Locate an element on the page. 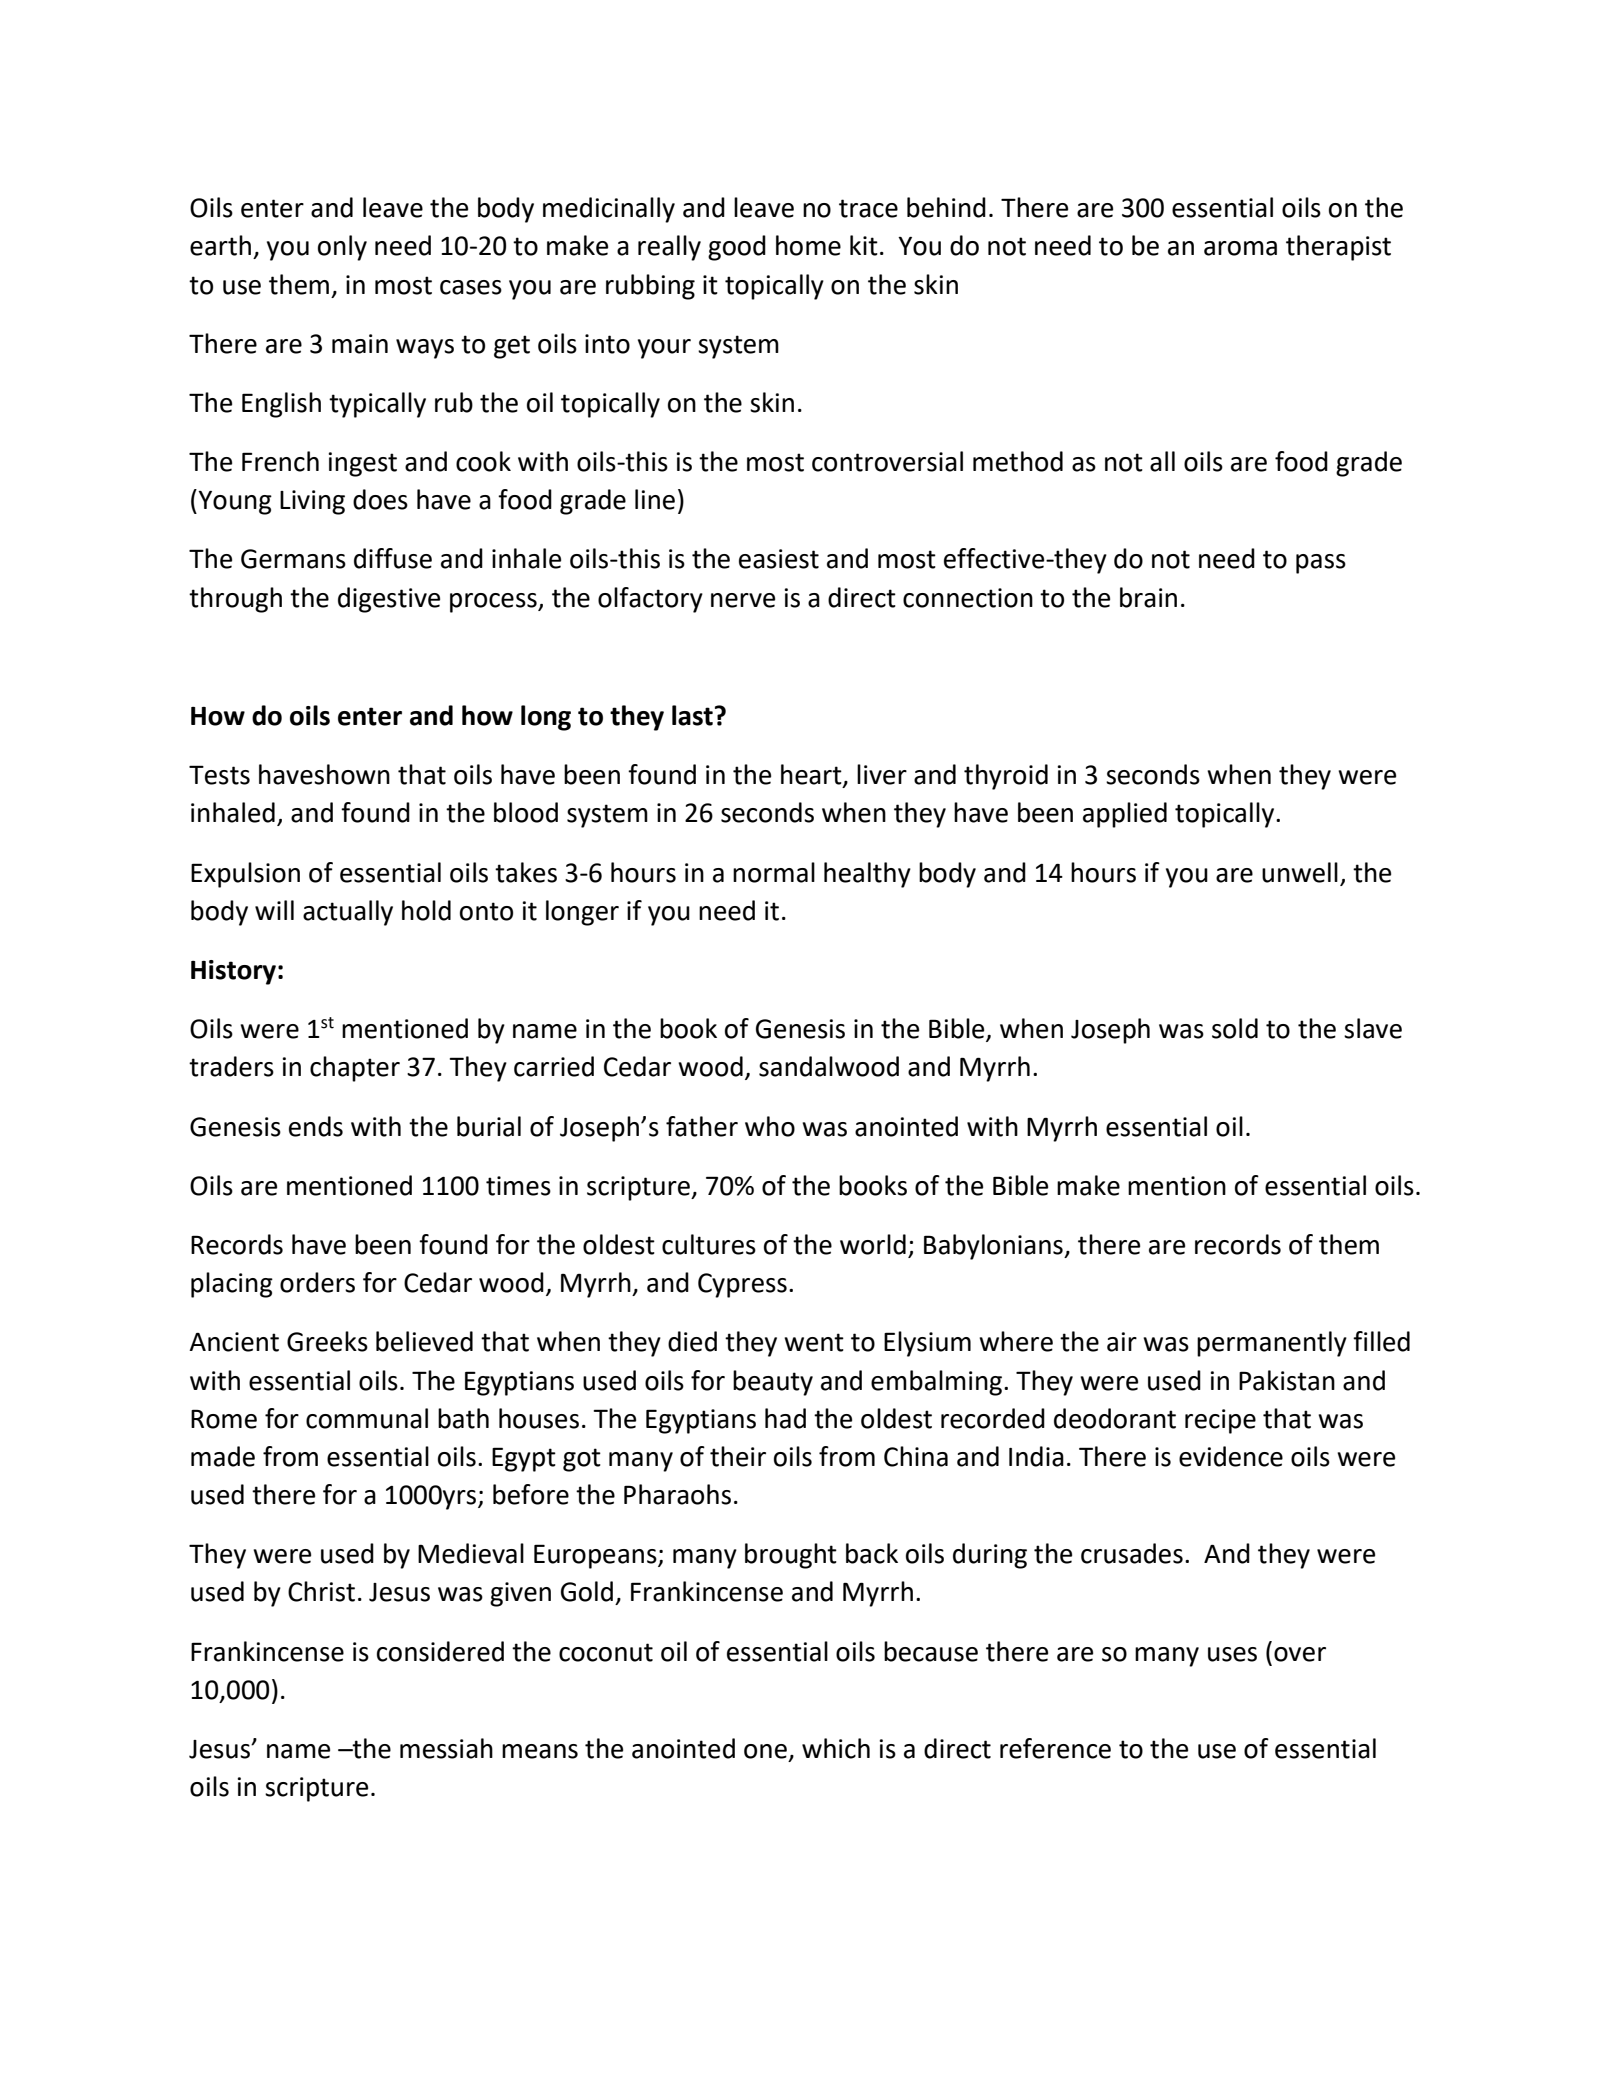 This image has width=1611, height=2085. aroma is located at coordinates (1240, 248).
